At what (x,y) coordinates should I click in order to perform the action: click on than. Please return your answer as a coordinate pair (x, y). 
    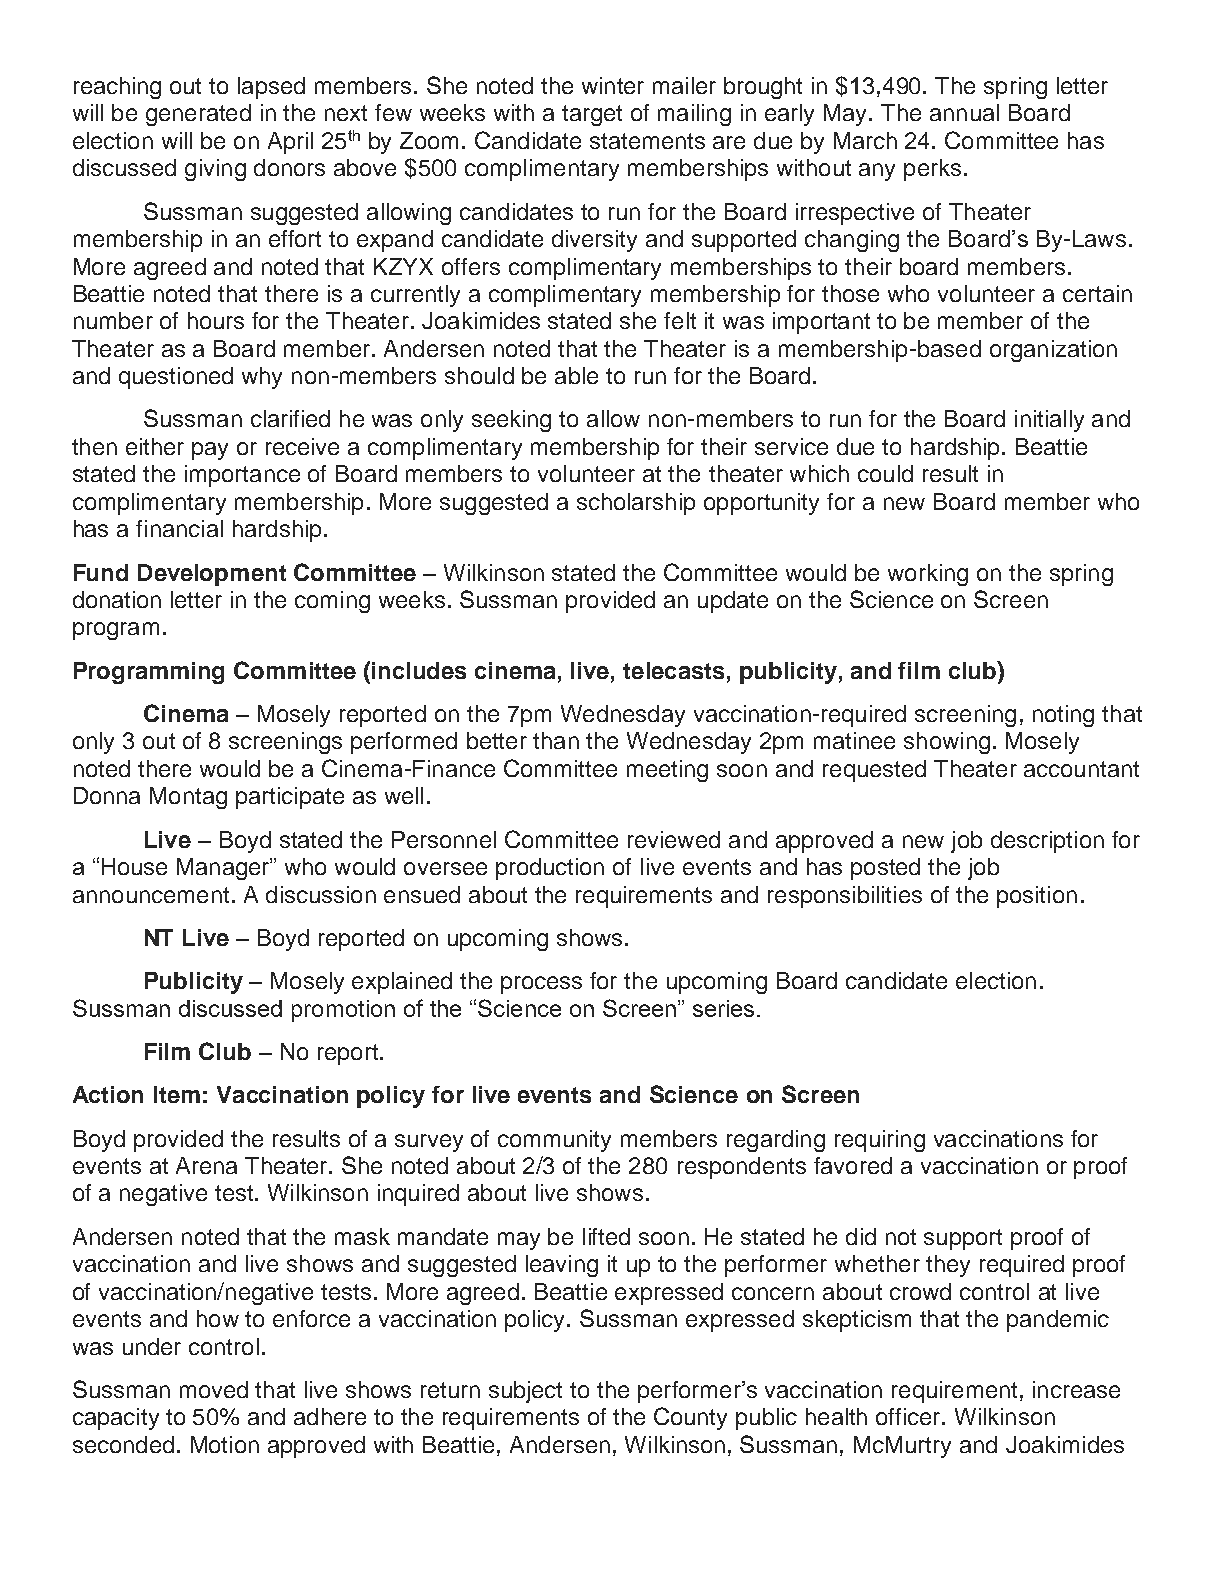
    Looking at the image, I should click on (556, 740).
